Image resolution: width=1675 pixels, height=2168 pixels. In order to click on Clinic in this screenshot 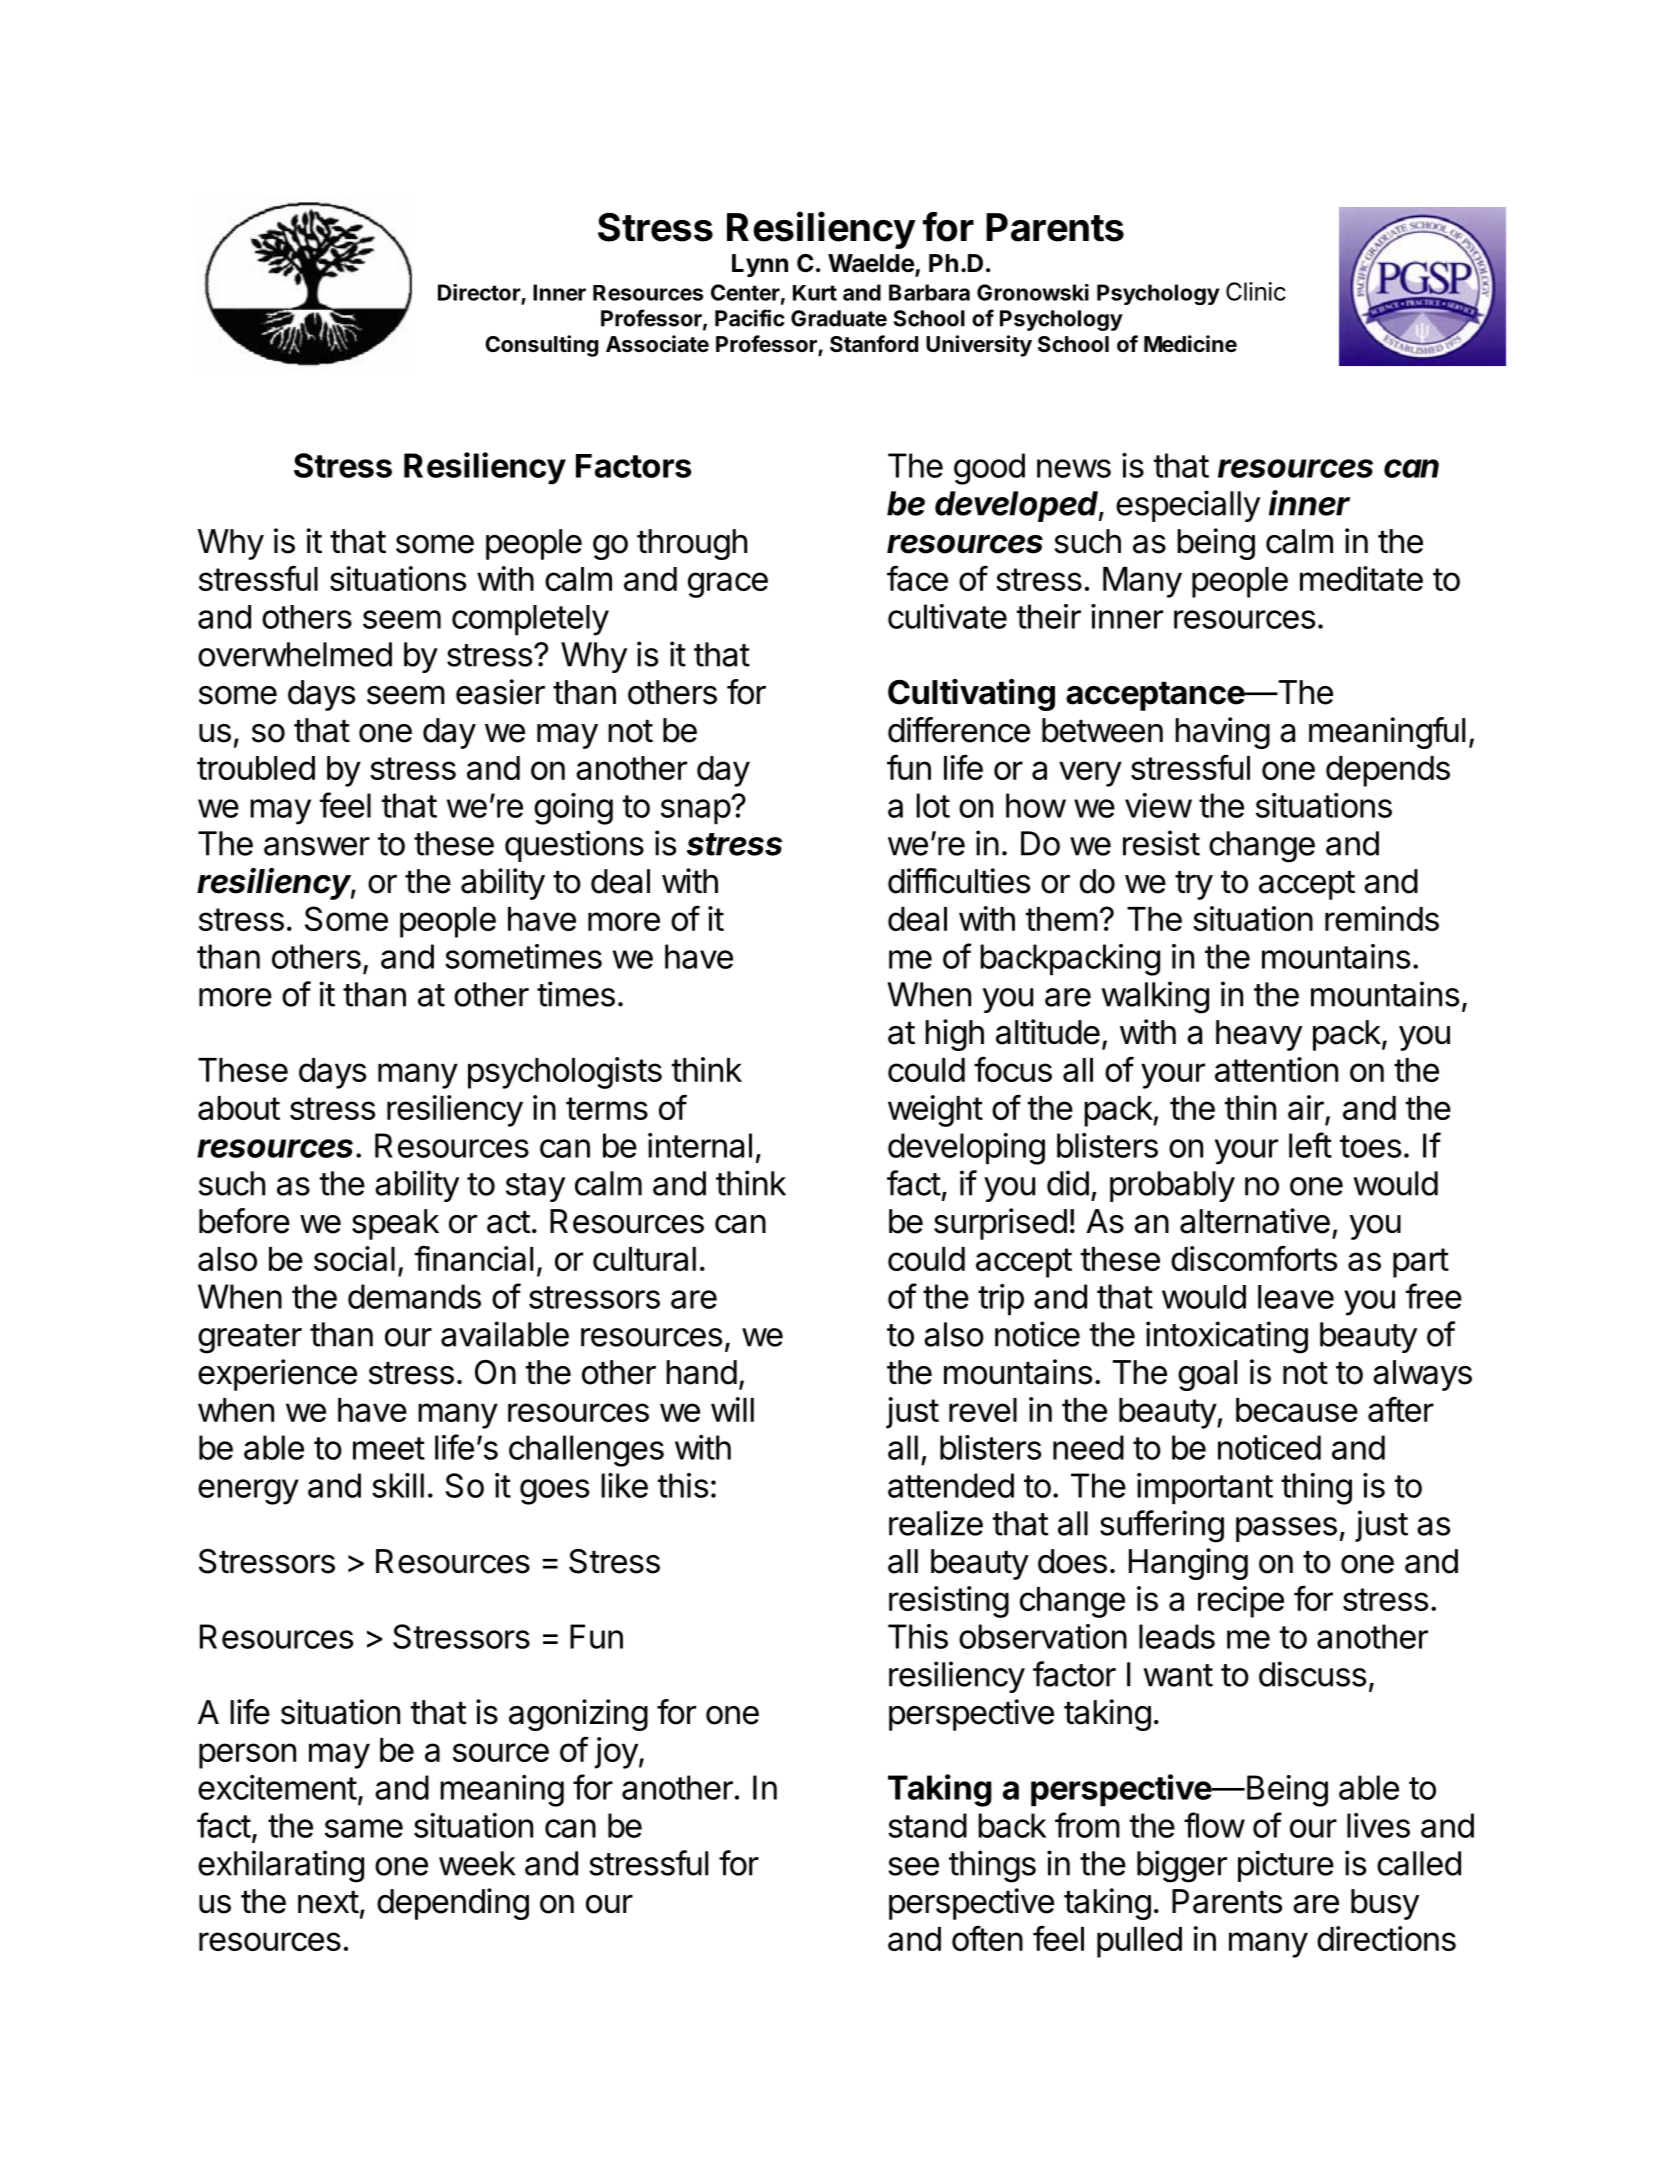, I will do `click(1256, 291)`.
